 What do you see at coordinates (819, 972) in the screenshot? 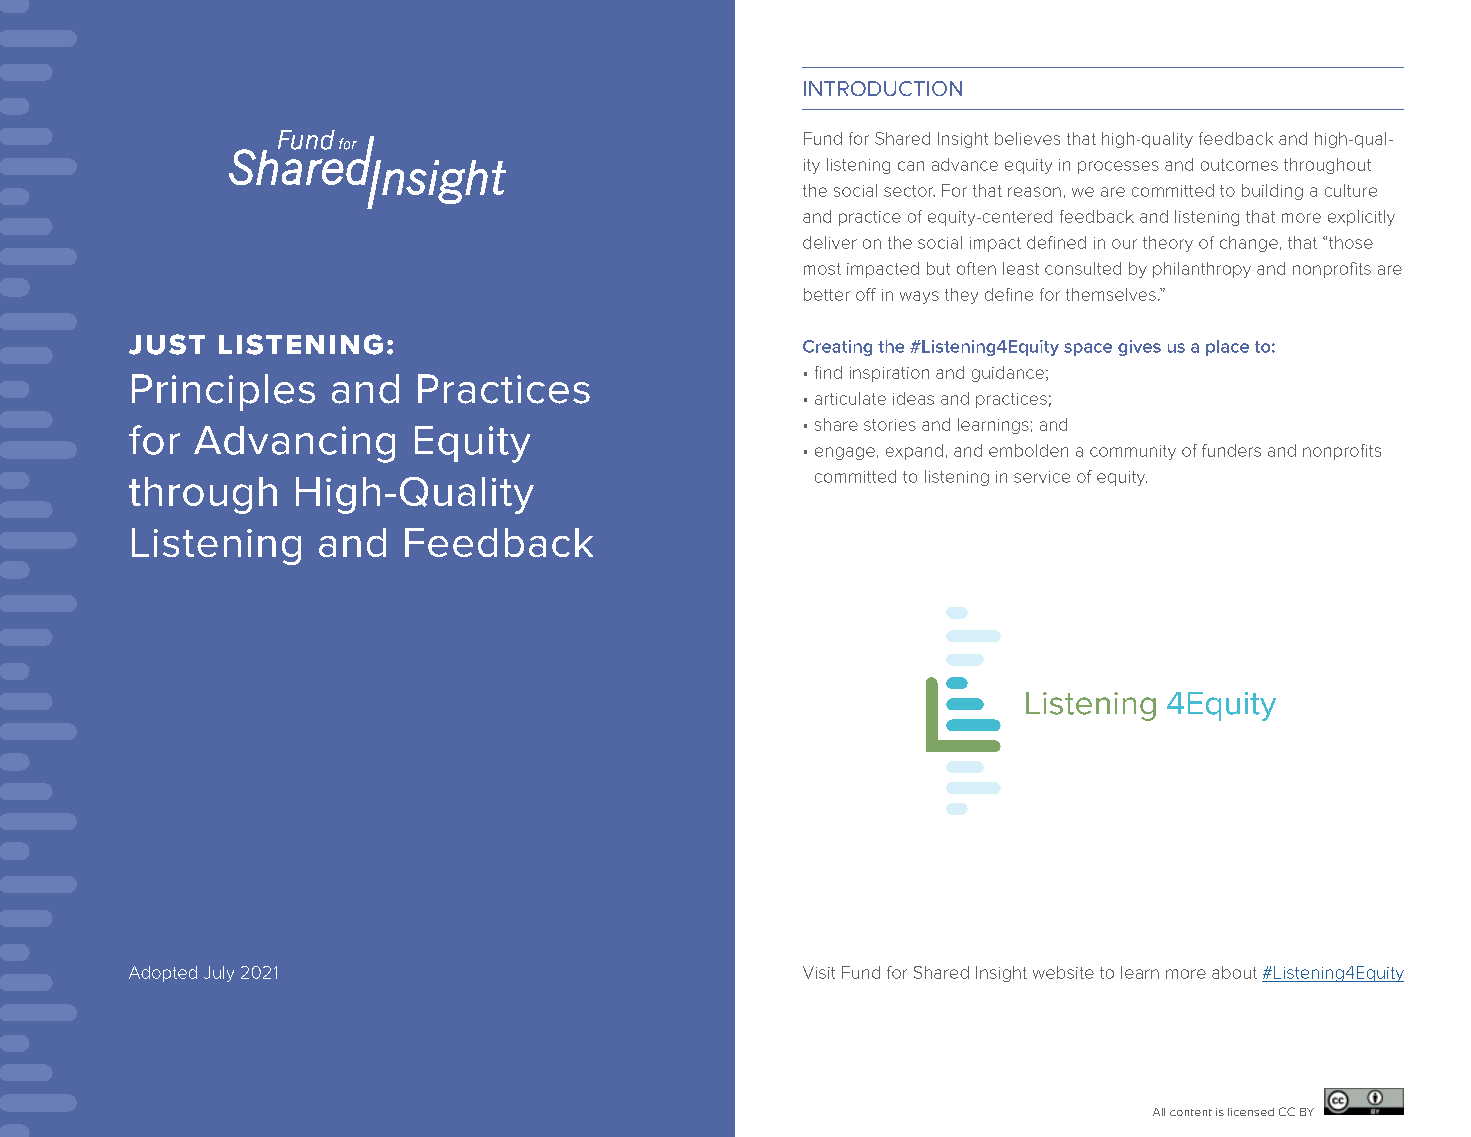
I see `Visit` at bounding box center [819, 972].
